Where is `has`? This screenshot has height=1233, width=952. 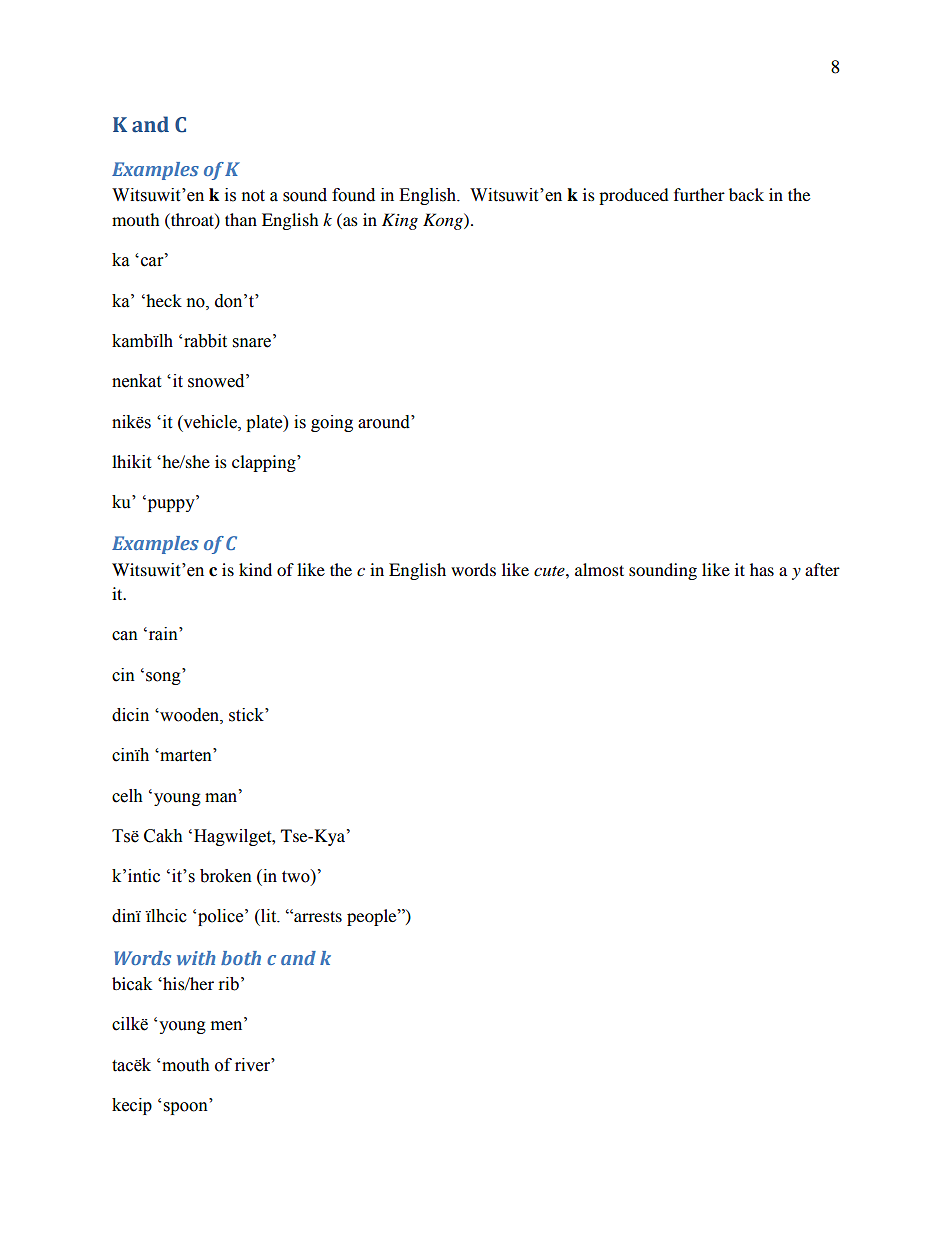 has is located at coordinates (762, 569).
